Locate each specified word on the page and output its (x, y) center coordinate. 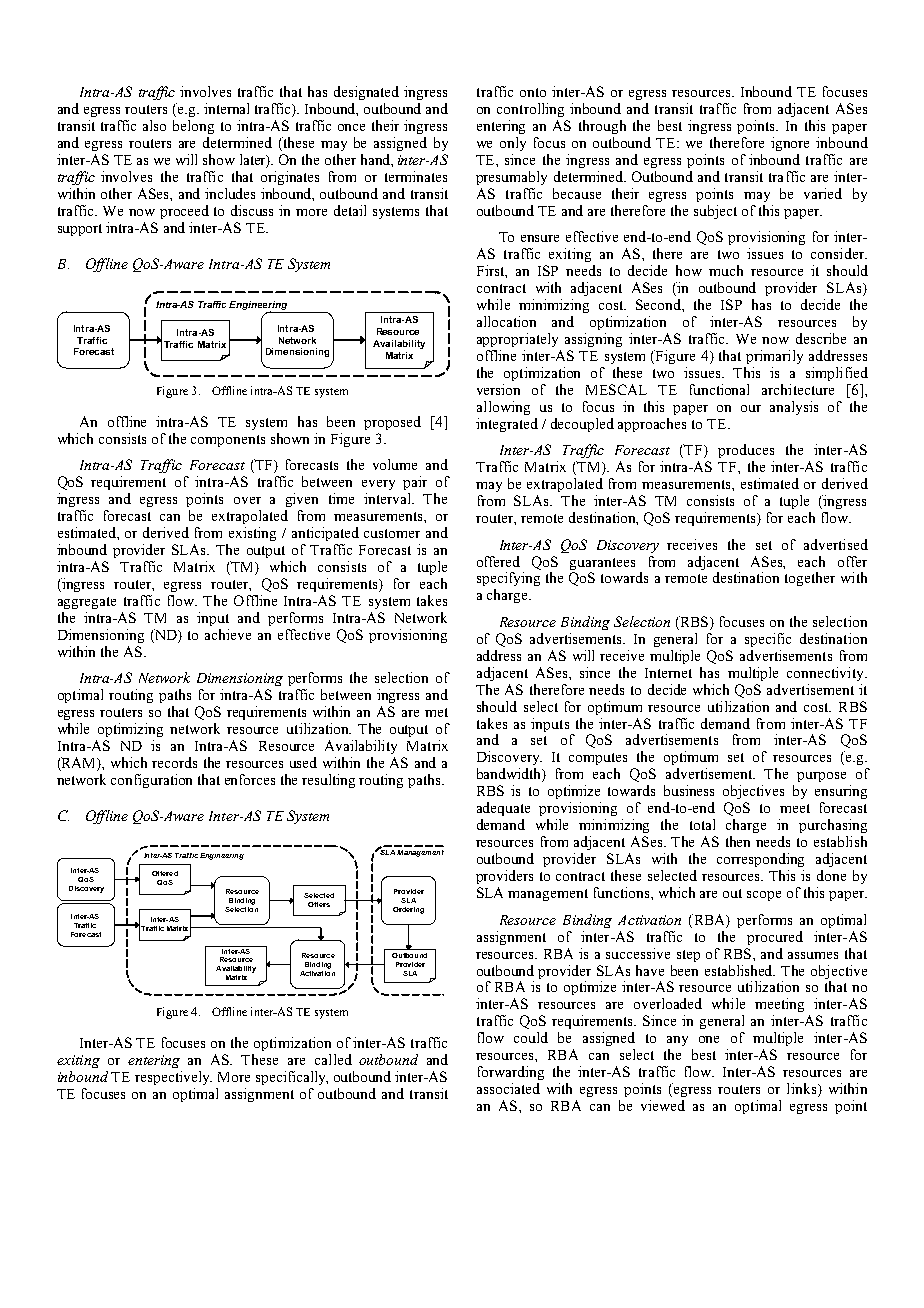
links (803, 1090)
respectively (173, 1078)
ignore (790, 144)
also (154, 125)
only (513, 144)
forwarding (511, 1073)
